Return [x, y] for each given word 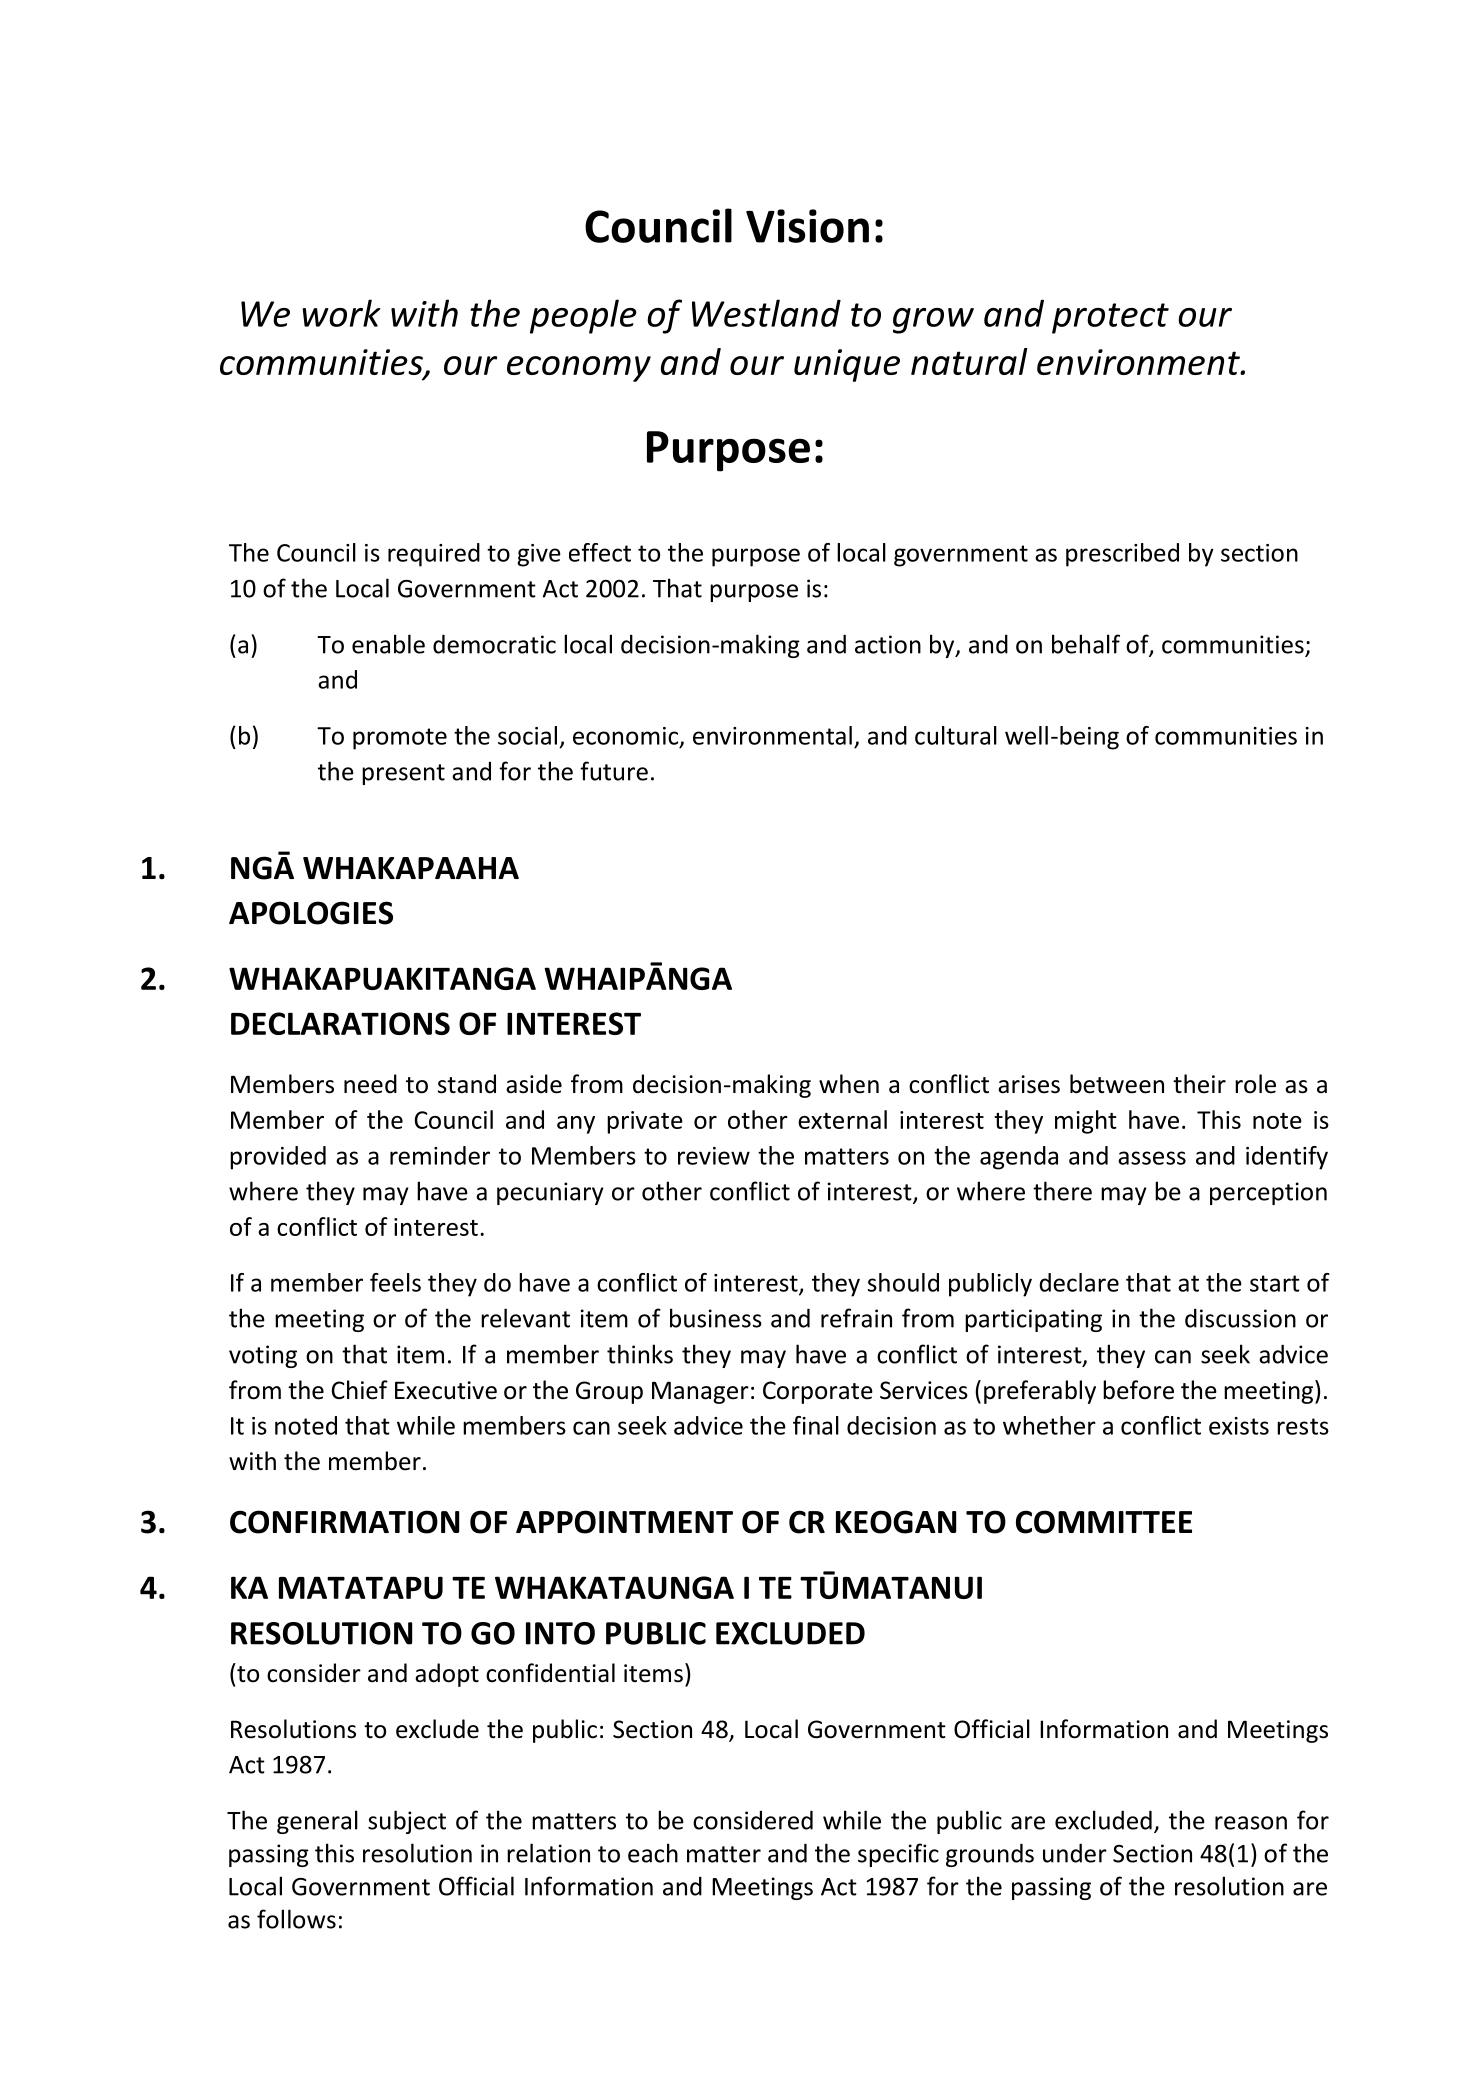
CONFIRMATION [344, 1522]
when [849, 1084]
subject [407, 1822]
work [341, 313]
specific [898, 1855]
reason [1251, 1823]
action [888, 644]
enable [388, 644]
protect [1110, 318]
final [816, 1425]
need [370, 1084]
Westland [766, 313]
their [1199, 1084]
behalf [1086, 644]
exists [1239, 1426]
